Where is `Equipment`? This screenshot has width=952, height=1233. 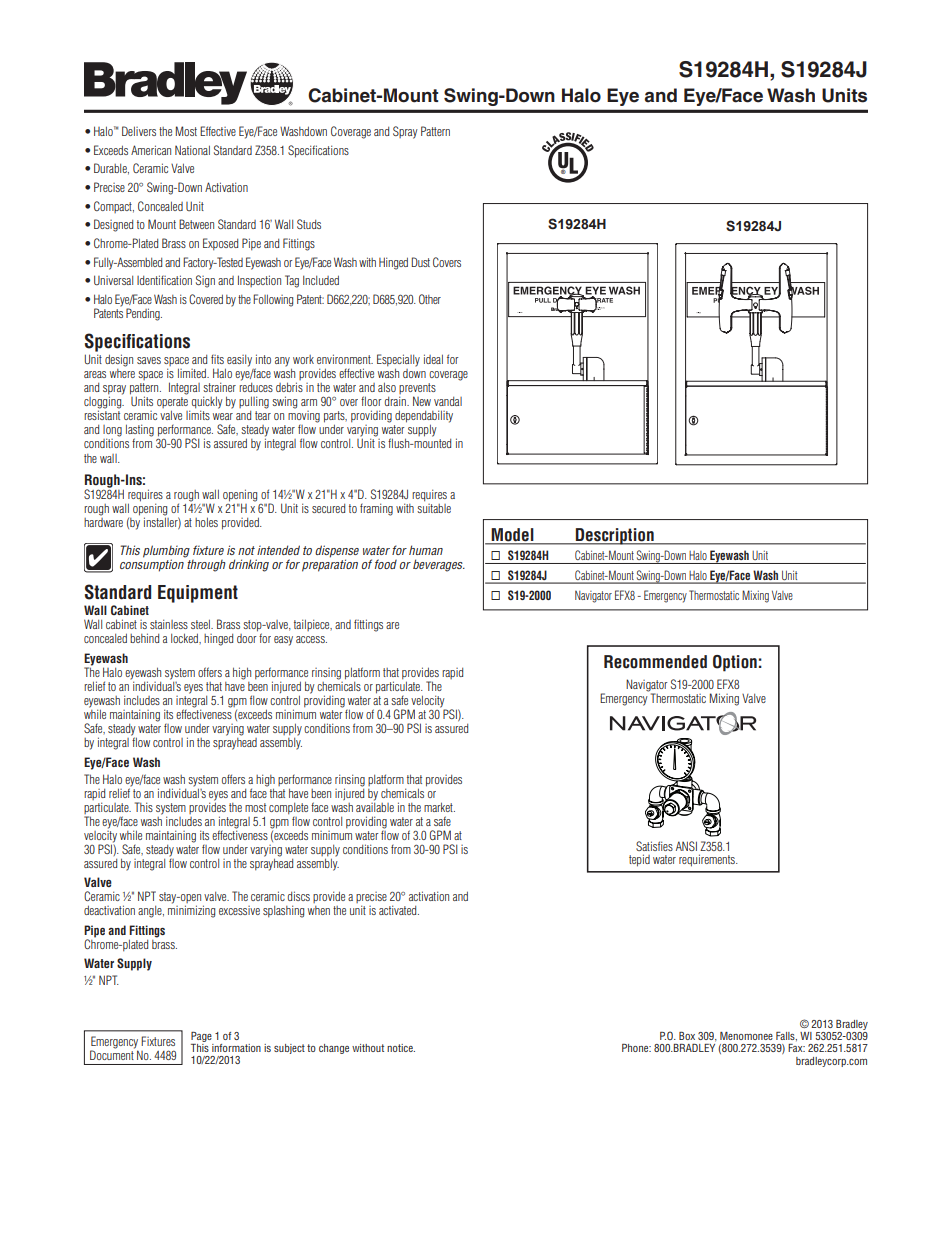
Equipment is located at coordinates (198, 594).
